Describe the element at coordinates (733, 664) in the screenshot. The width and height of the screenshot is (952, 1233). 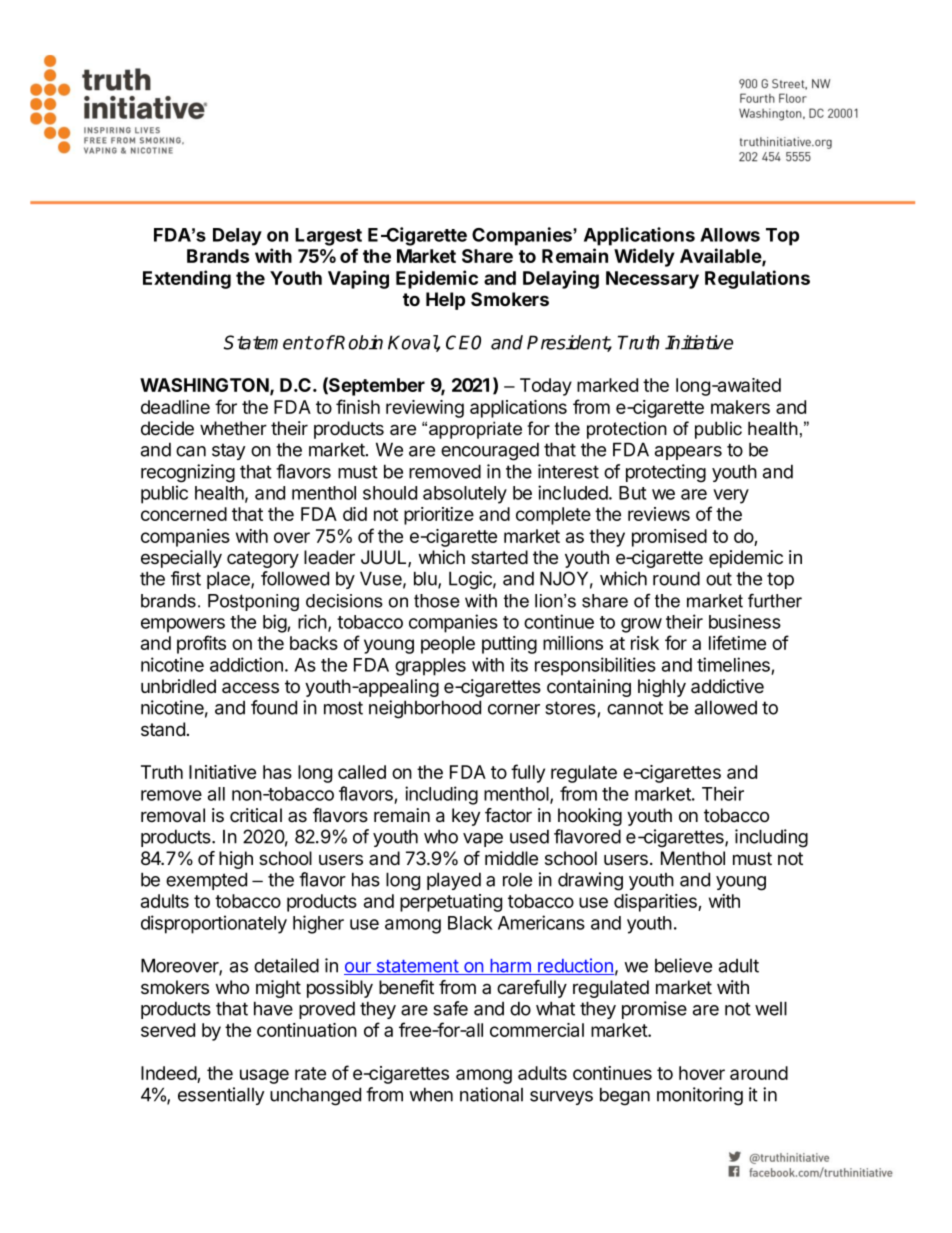
I see `timelines` at that location.
